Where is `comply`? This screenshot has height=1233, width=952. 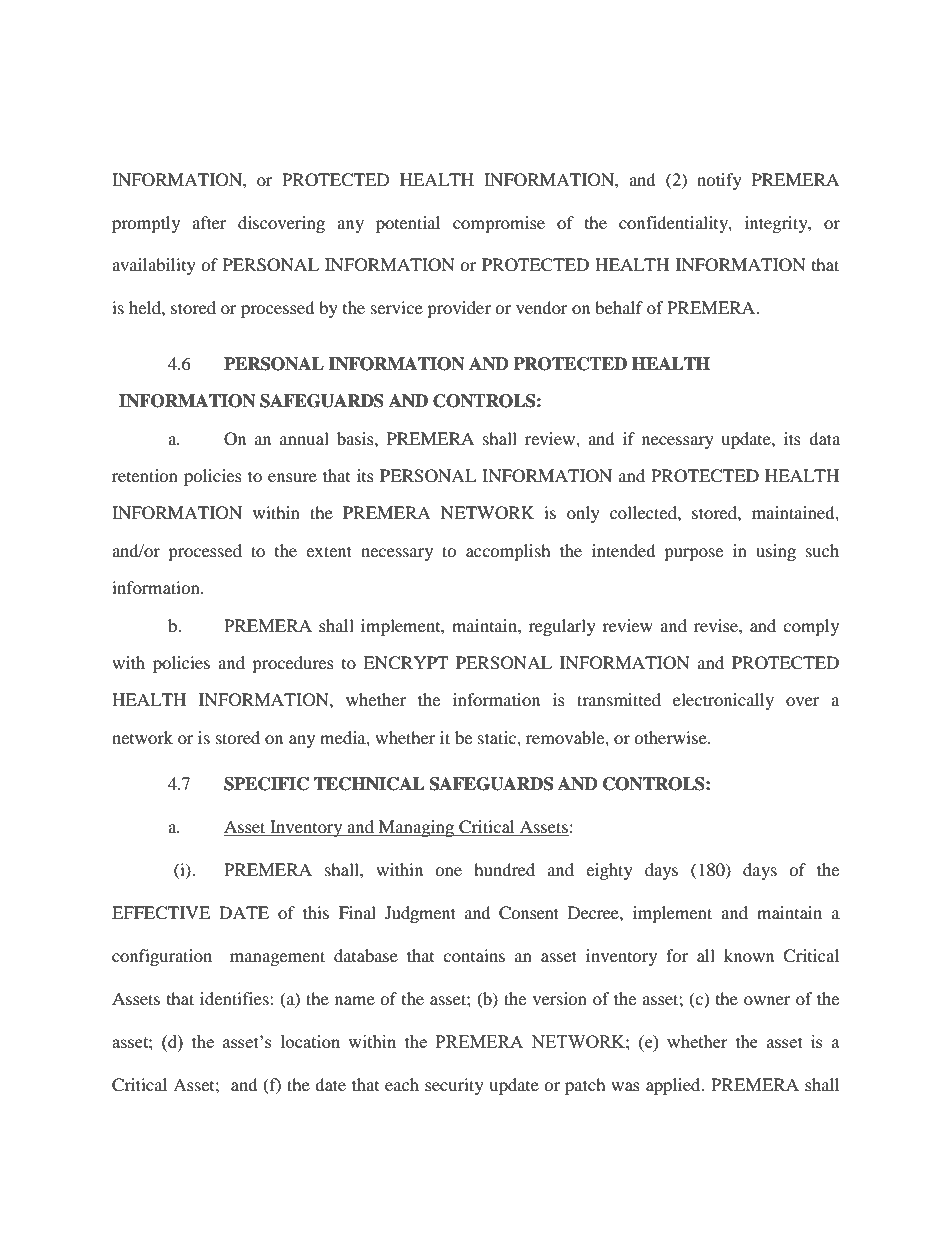 comply is located at coordinates (811, 627).
